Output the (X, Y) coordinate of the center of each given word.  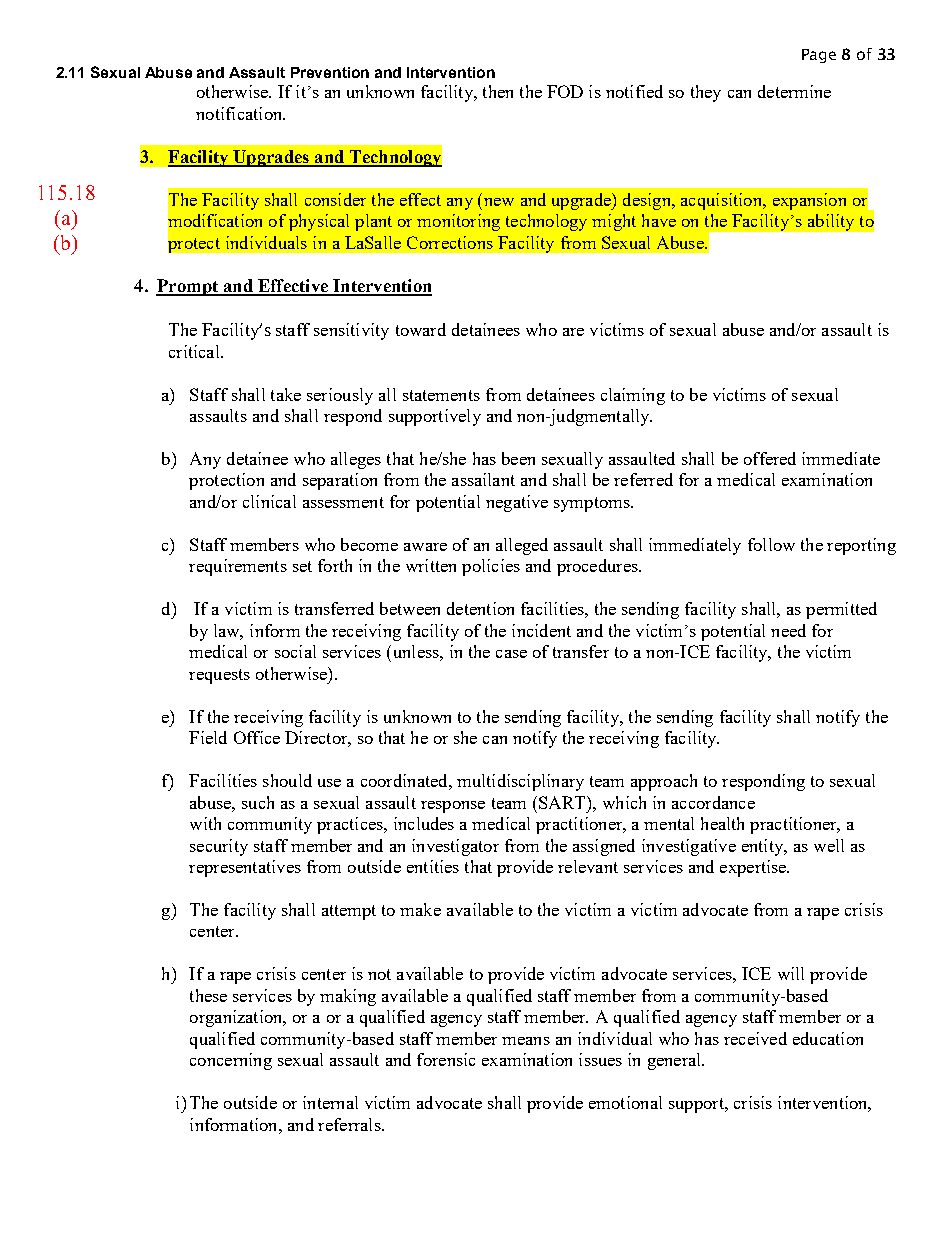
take (286, 394)
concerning (231, 1061)
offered (770, 458)
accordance (713, 802)
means (526, 1041)
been (518, 458)
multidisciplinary (520, 782)
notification (240, 113)
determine (794, 91)
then (498, 91)
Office (257, 737)
